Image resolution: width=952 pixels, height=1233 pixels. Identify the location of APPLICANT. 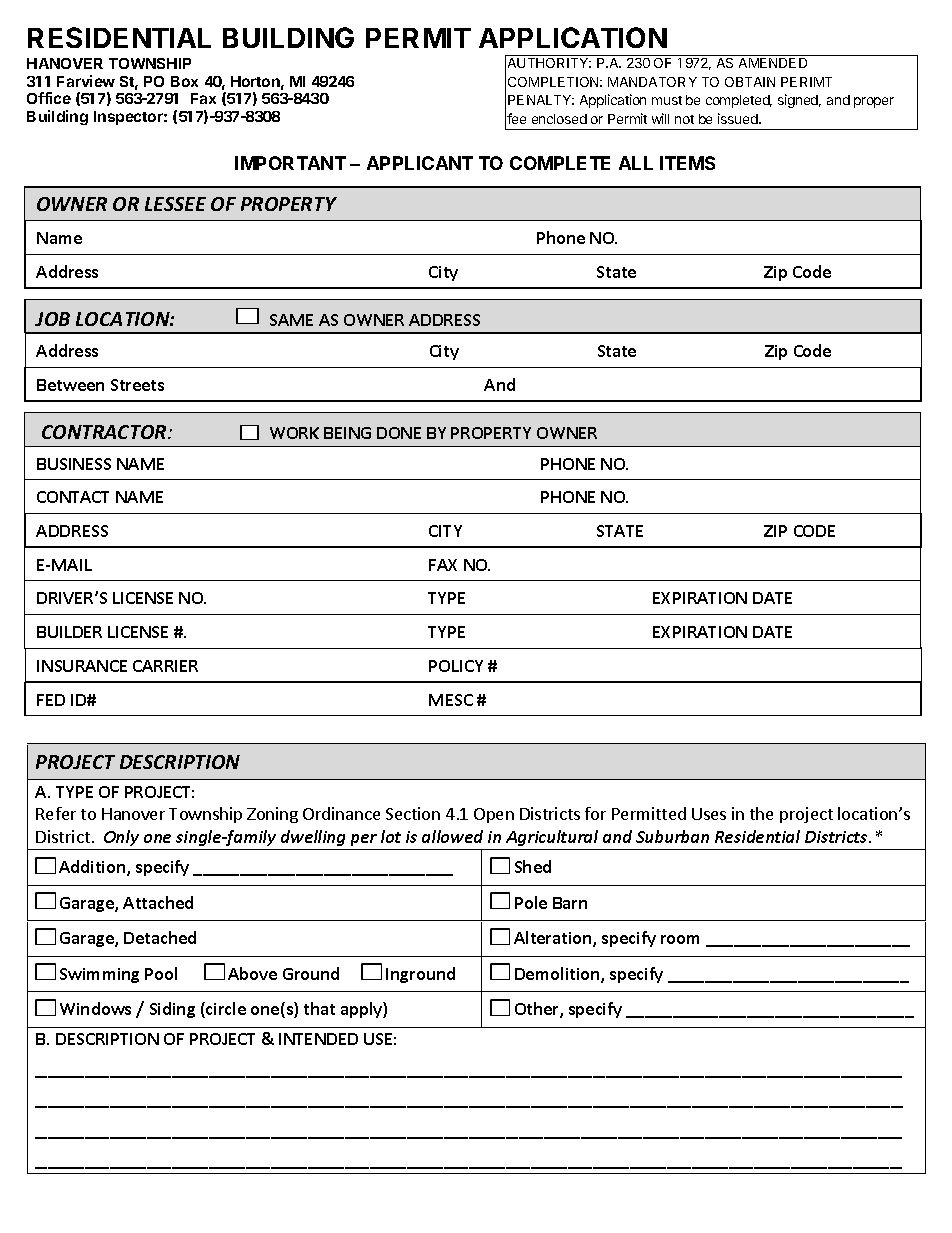
(420, 163).
